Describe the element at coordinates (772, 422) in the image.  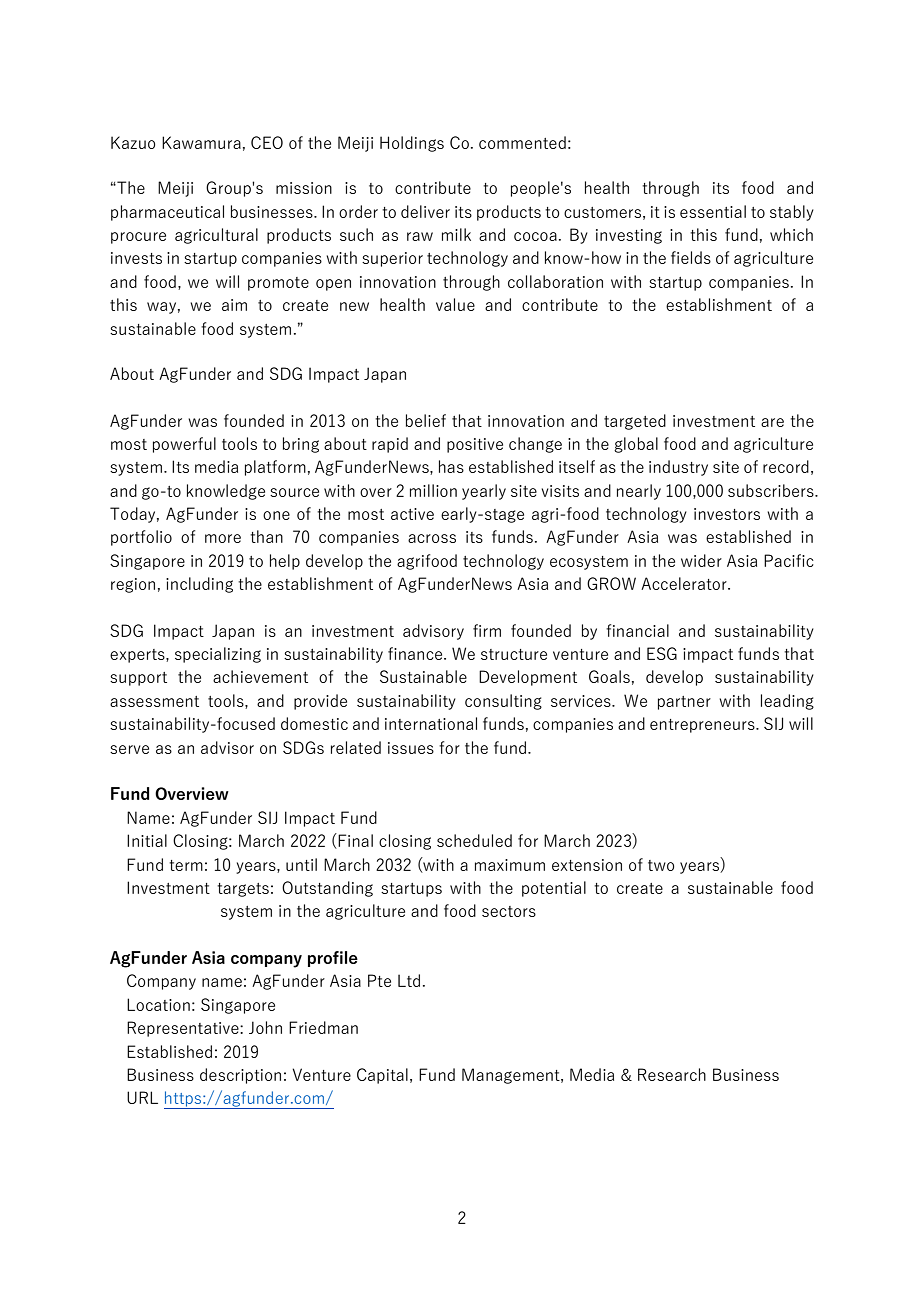
I see `are` at that location.
